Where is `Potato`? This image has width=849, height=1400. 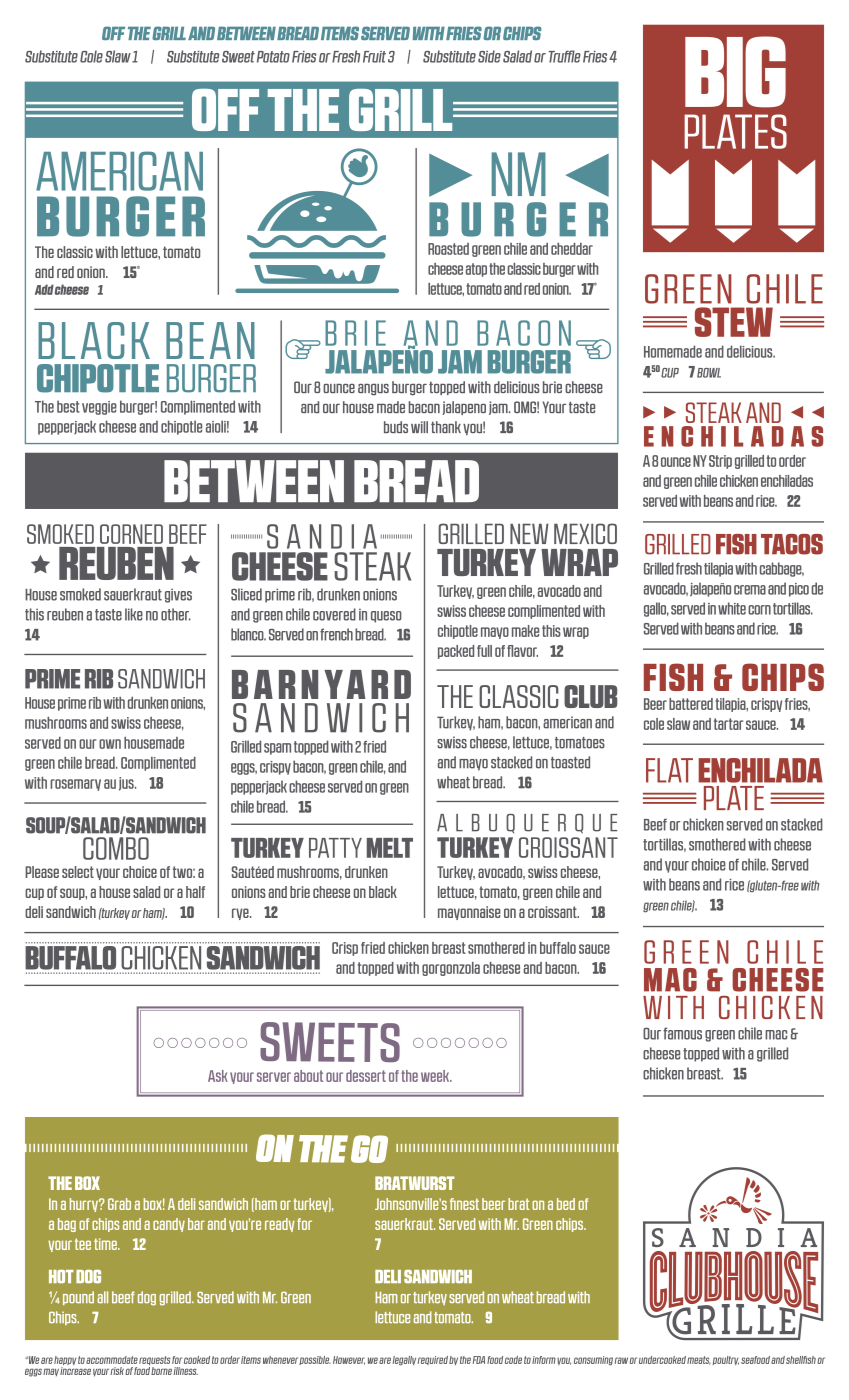 Potato is located at coordinates (273, 57).
